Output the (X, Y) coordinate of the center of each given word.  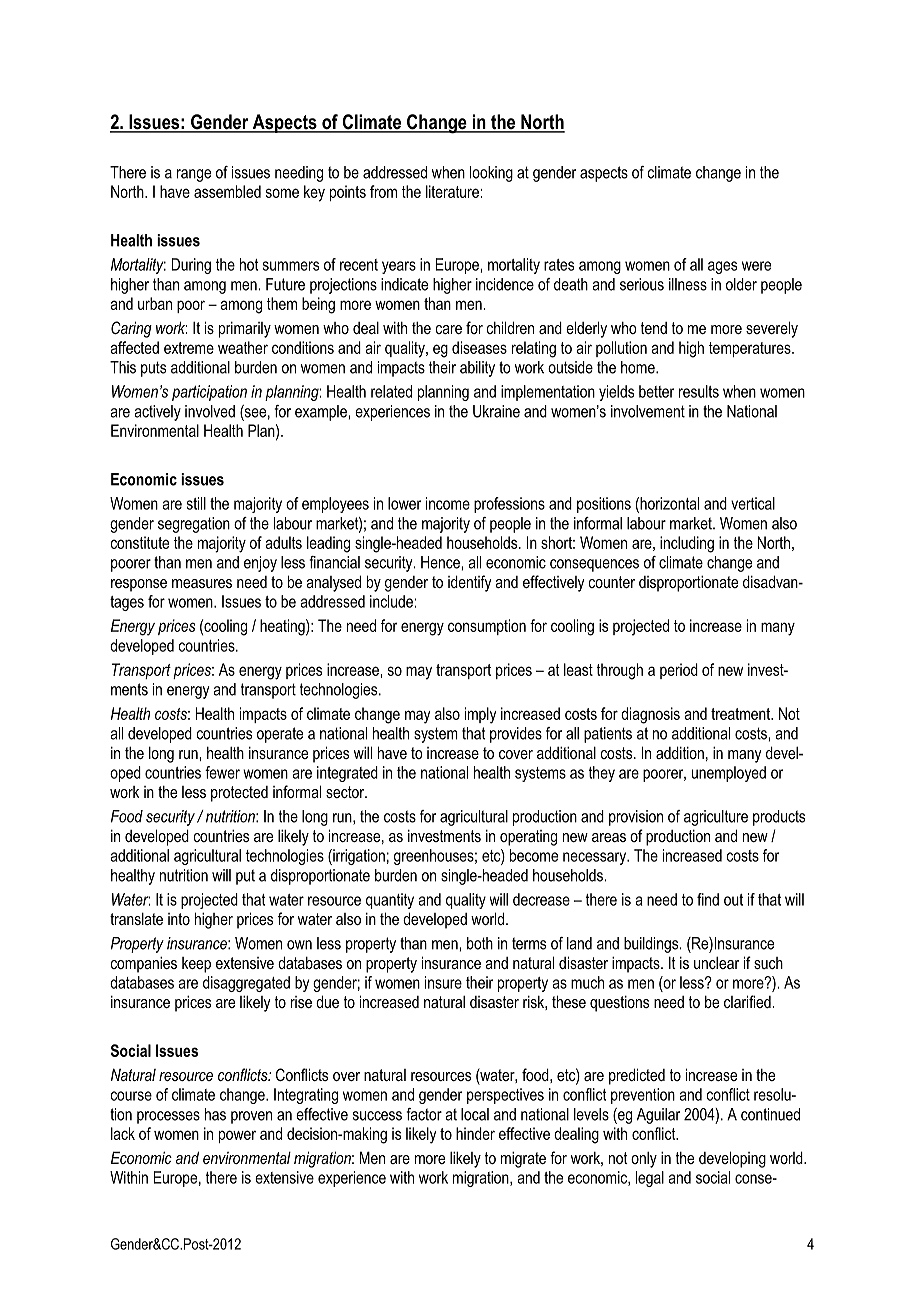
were (756, 266)
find (708, 899)
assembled (227, 191)
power (237, 1136)
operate (280, 735)
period (679, 671)
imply (480, 715)
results (699, 391)
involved (210, 411)
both (480, 943)
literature (453, 191)
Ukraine (496, 411)
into (179, 919)
